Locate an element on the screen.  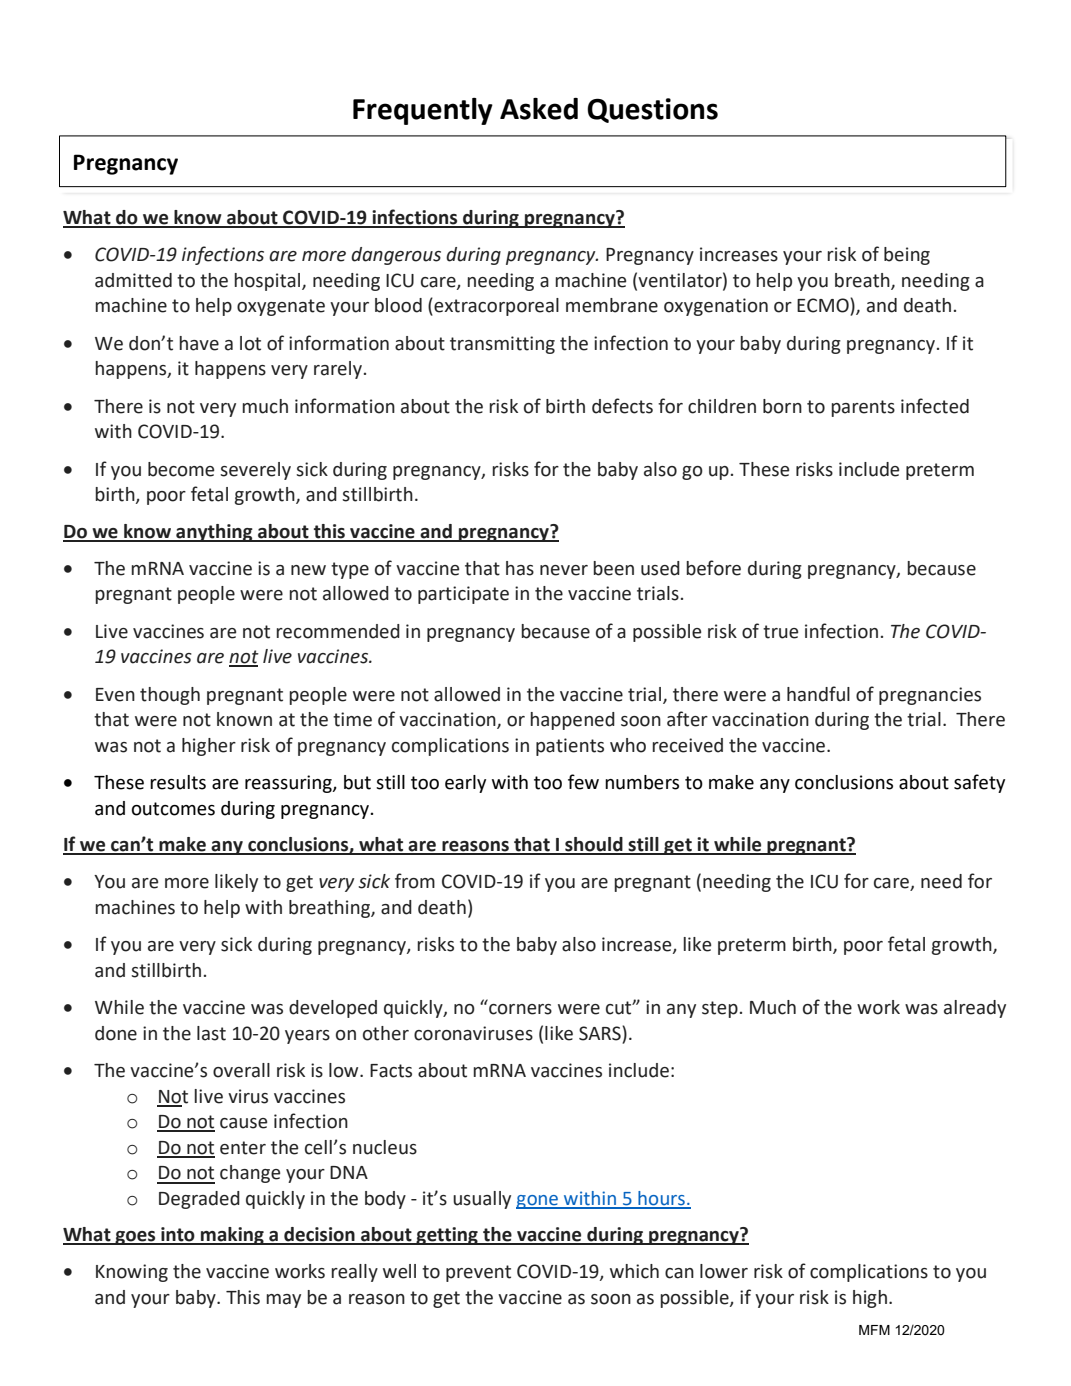
being is located at coordinates (907, 256).
